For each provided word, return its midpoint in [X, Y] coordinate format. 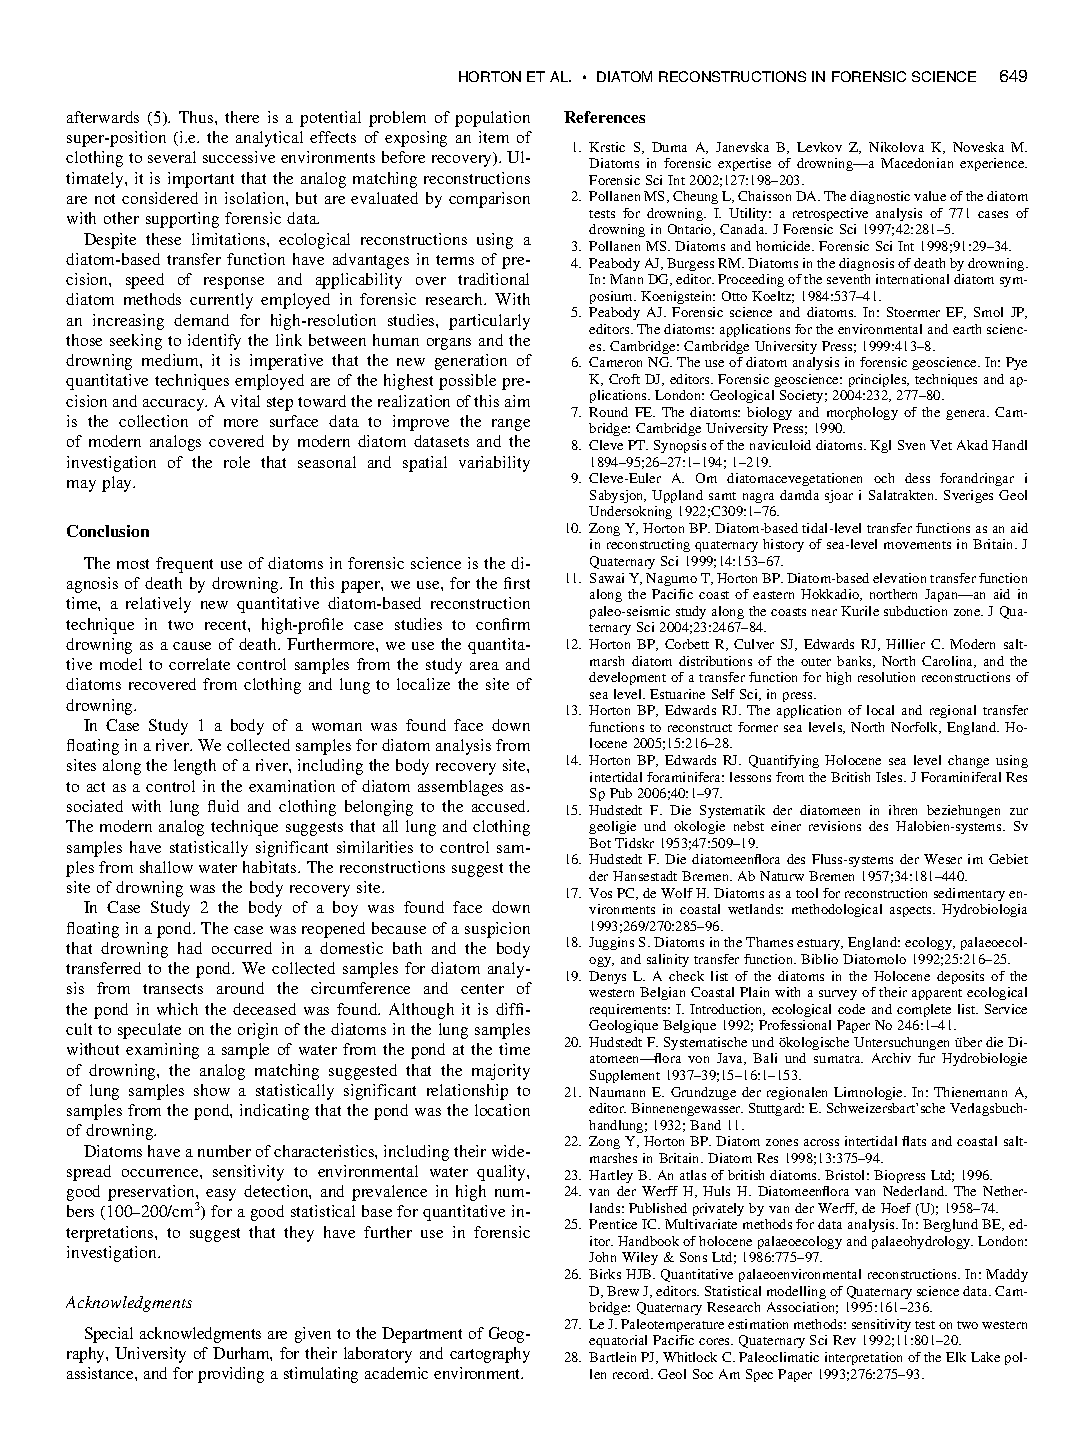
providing [231, 1375]
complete [924, 1010]
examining [162, 1051]
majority [501, 1072]
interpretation [863, 1358]
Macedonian [917, 163]
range [511, 425]
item [494, 137]
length [195, 767]
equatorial [618, 1341]
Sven [911, 445]
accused [500, 806]
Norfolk [916, 728]
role [237, 462]
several [172, 157]
